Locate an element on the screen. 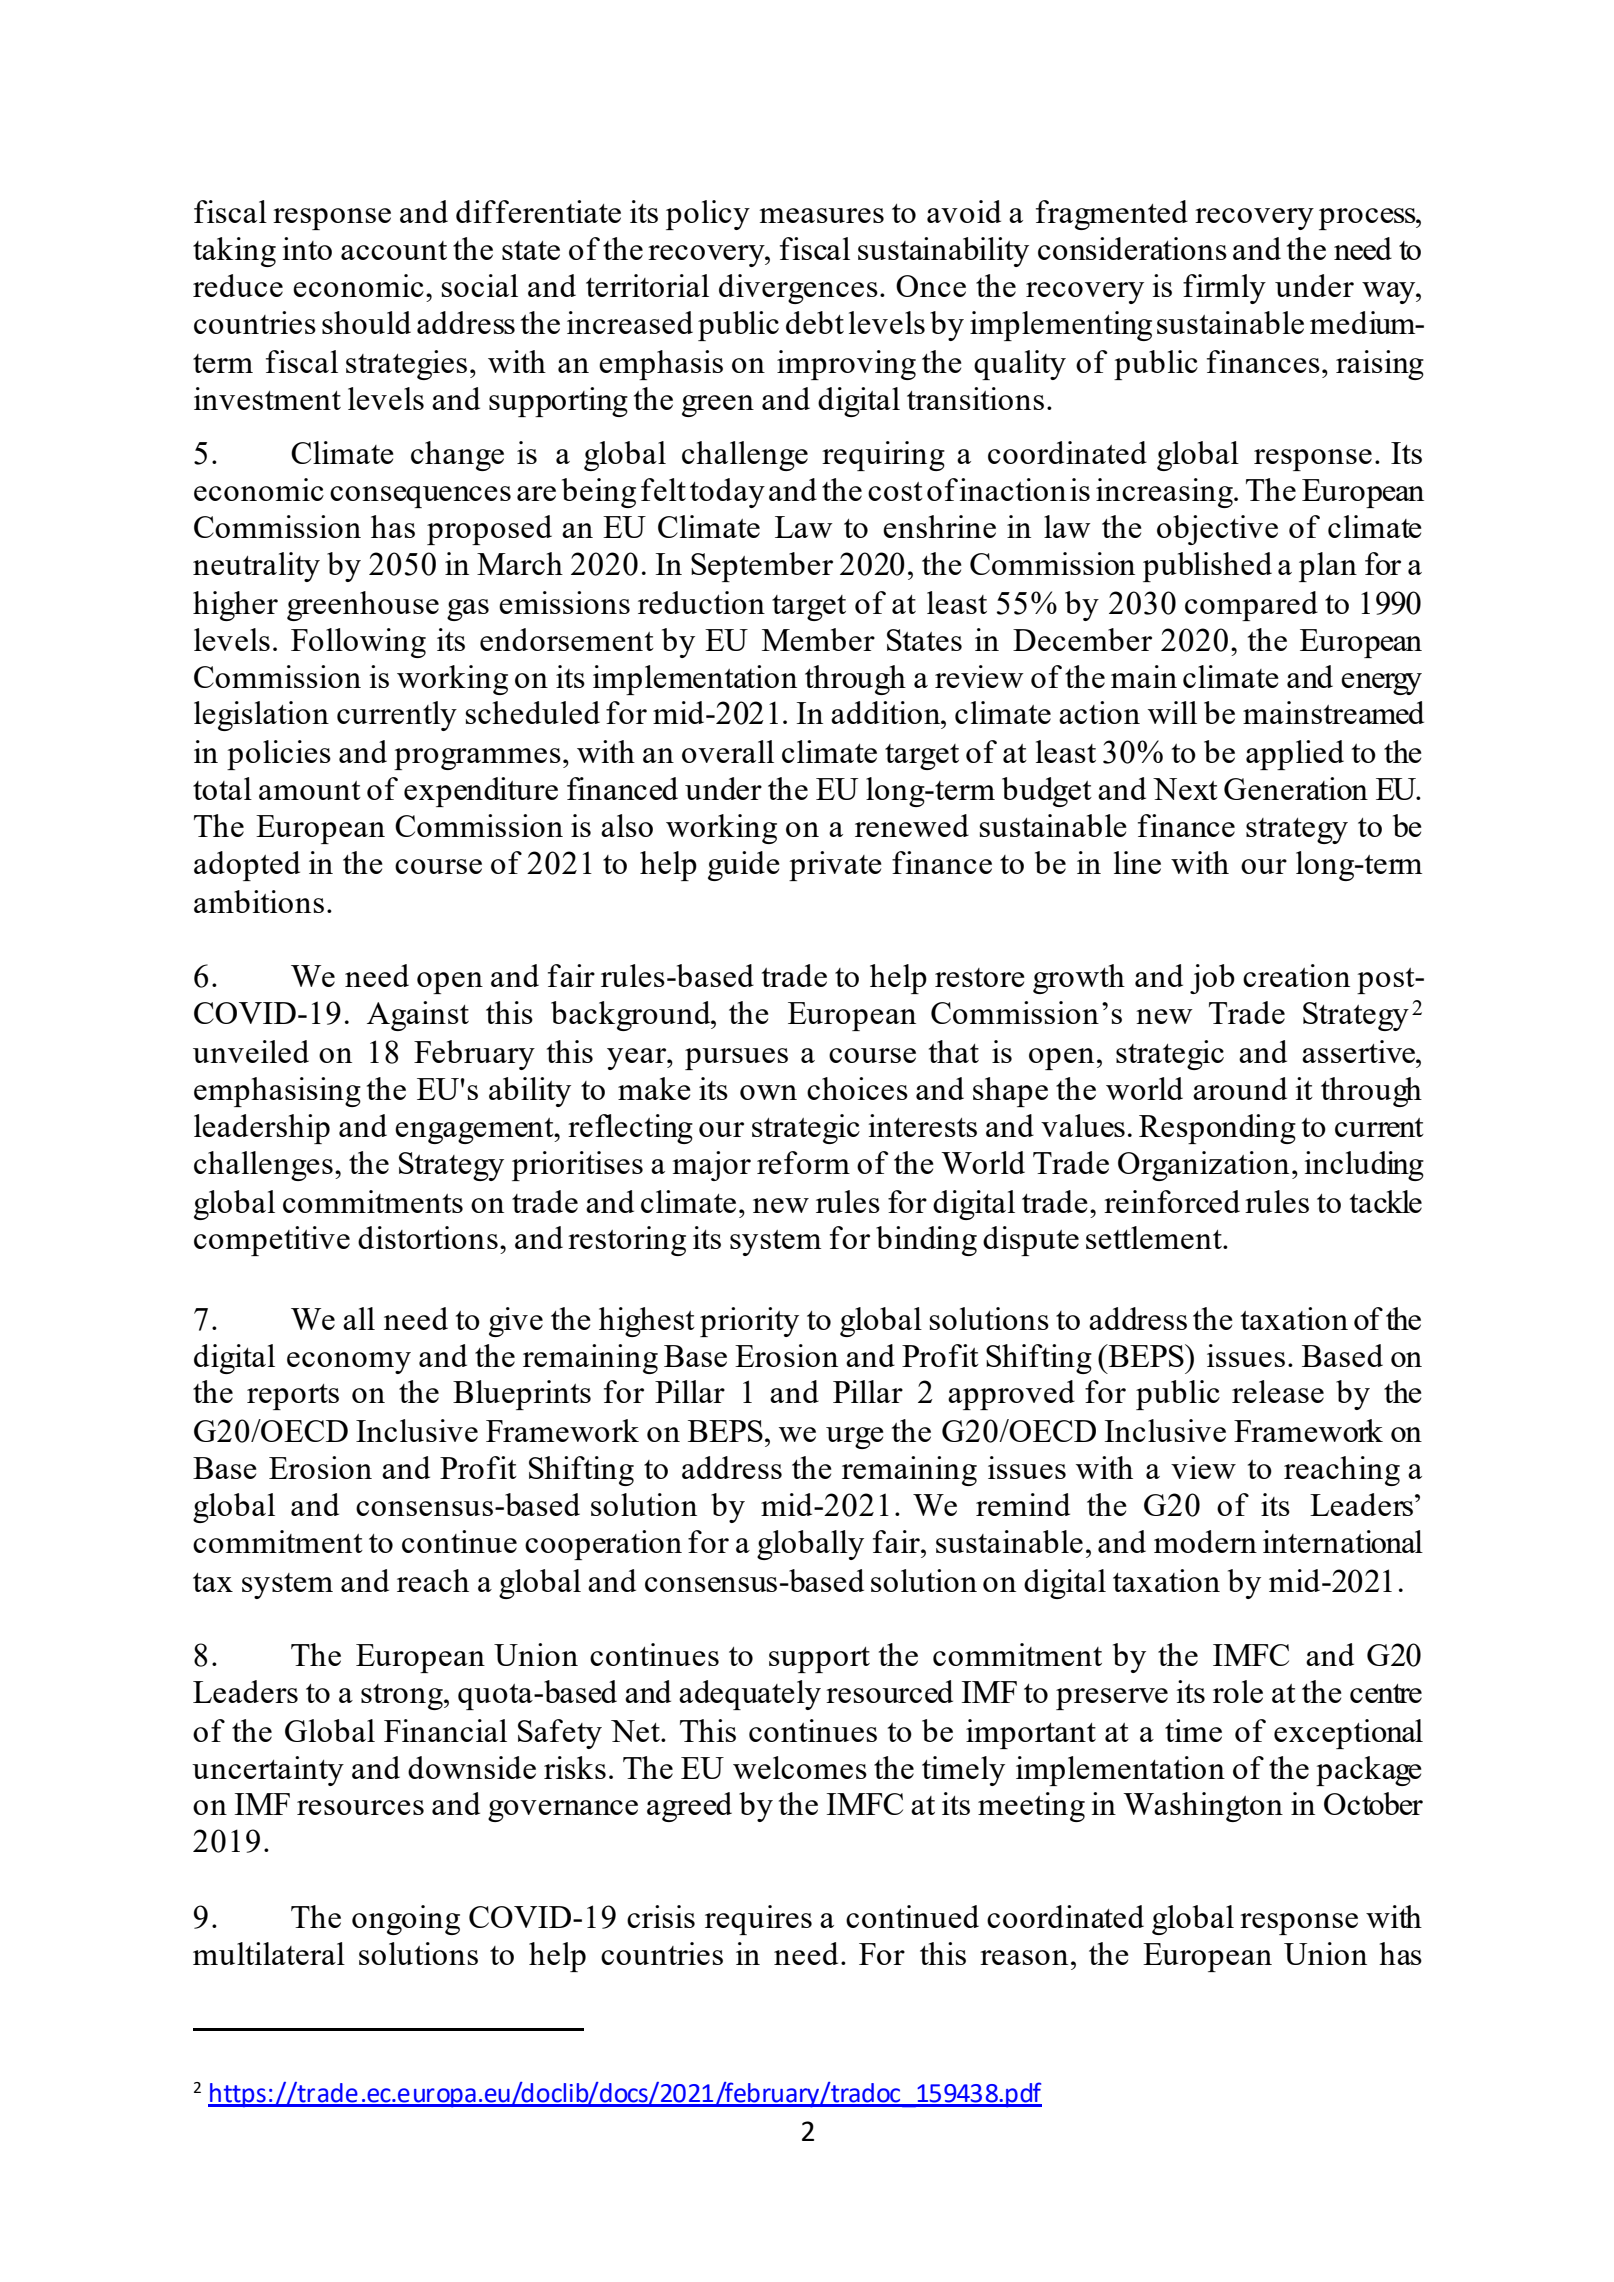 The width and height of the screenshot is (1614, 2282). around is located at coordinates (1240, 1088).
